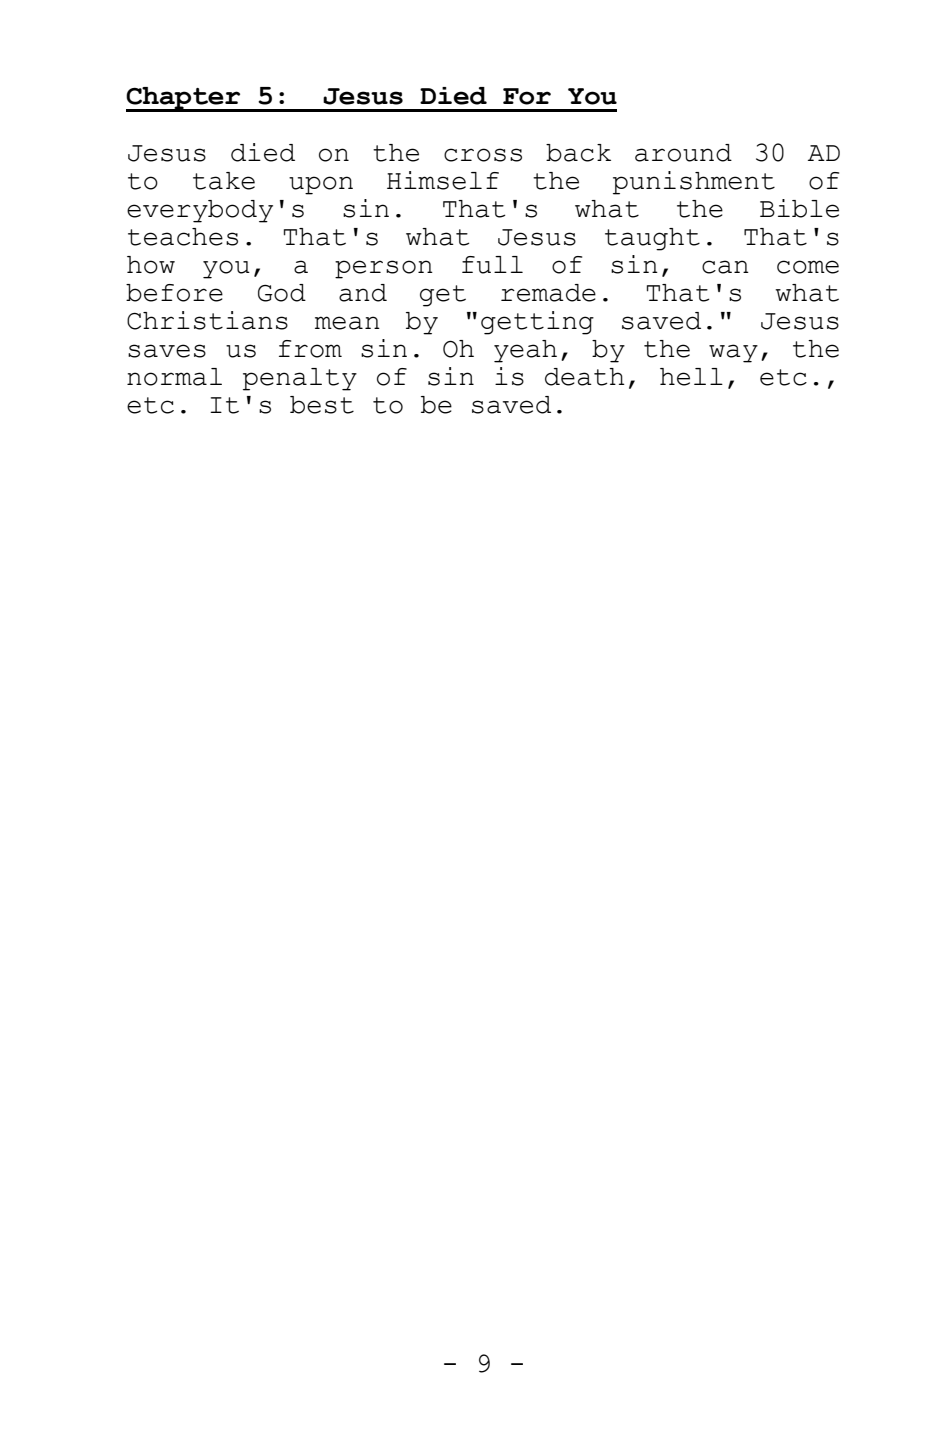  What do you see at coordinates (725, 267) in the page?
I see `can` at bounding box center [725, 267].
